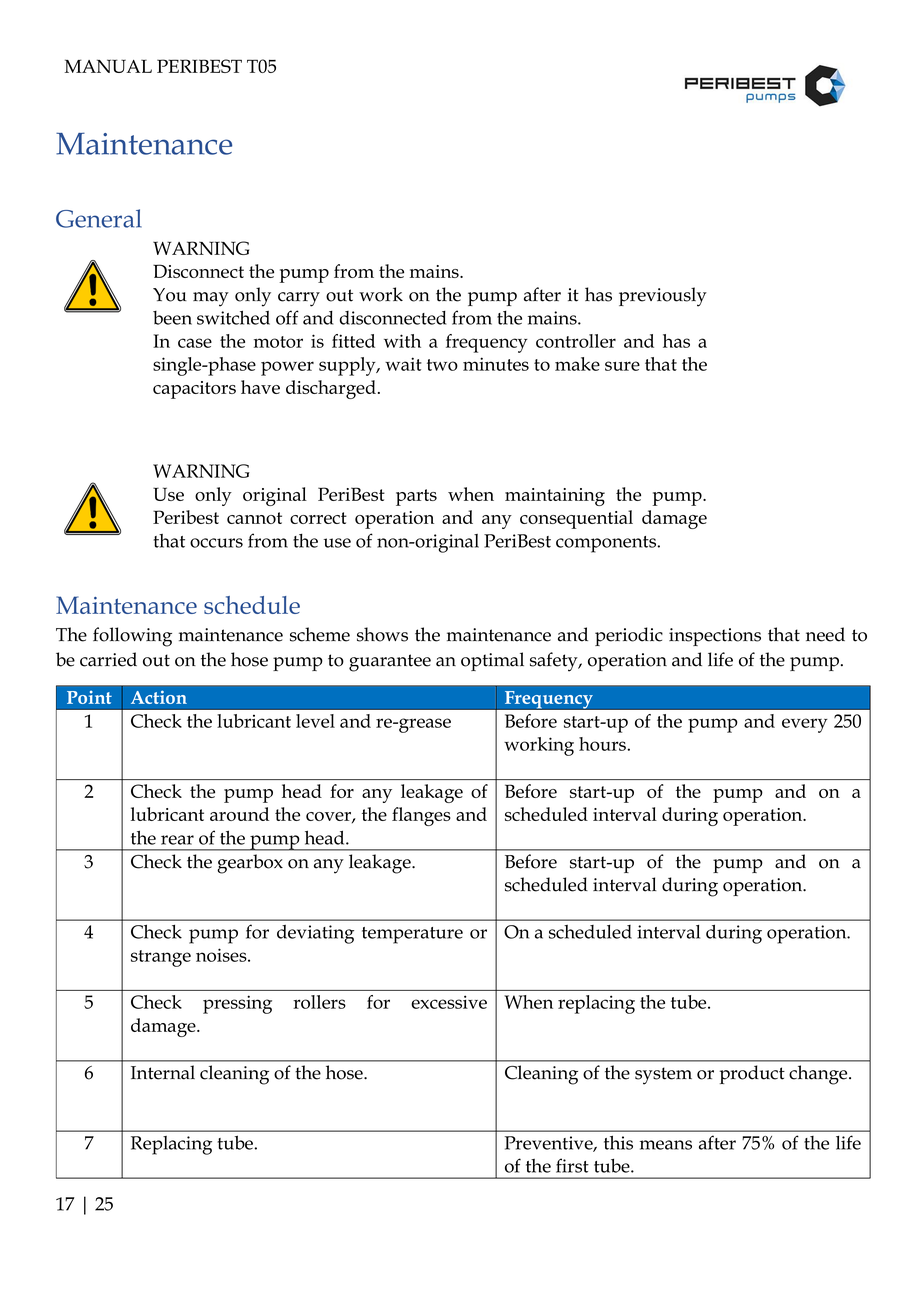 The width and height of the screenshot is (924, 1308). Describe the element at coordinates (805, 725) in the screenshot. I see `every` at that location.
